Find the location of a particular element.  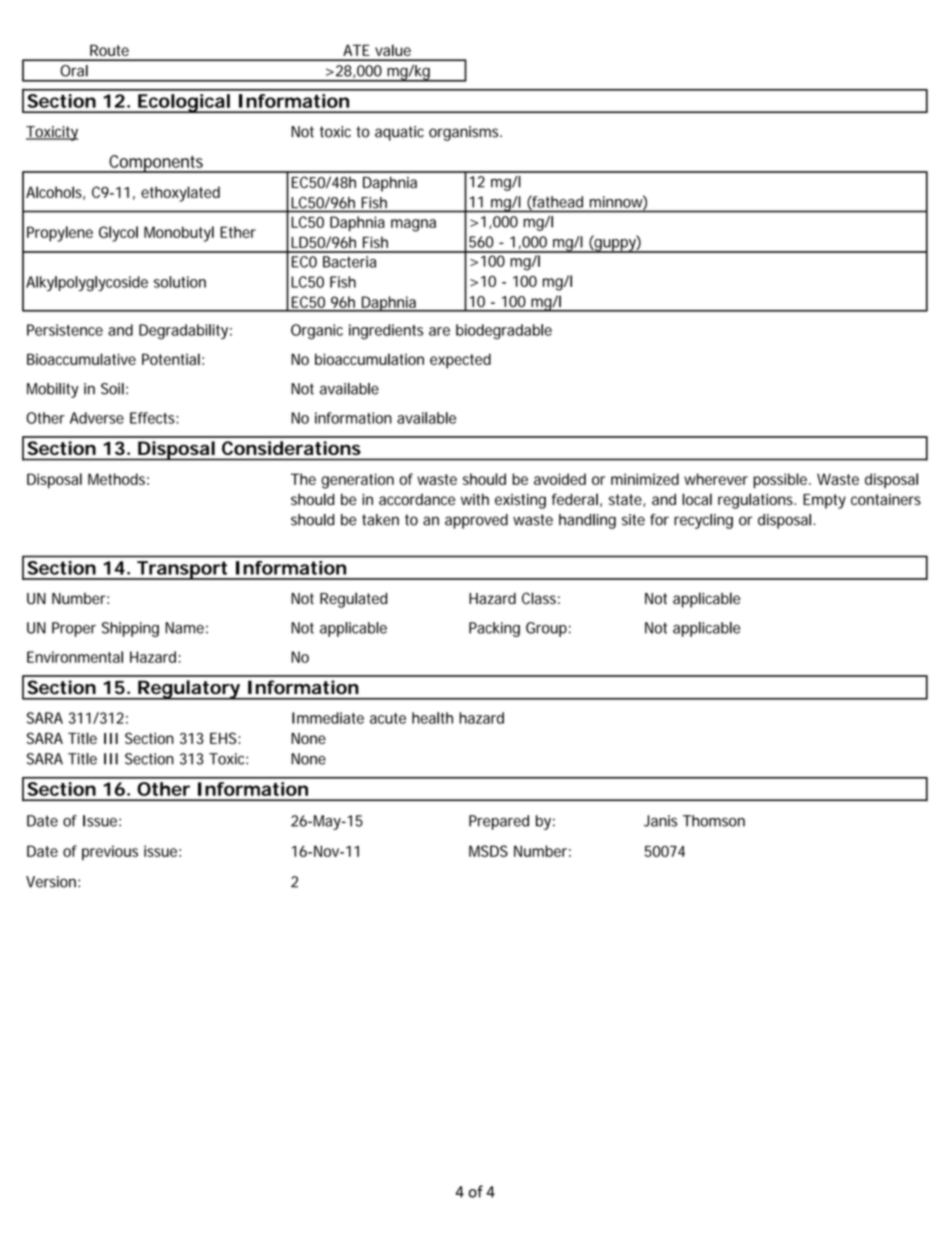

with is located at coordinates (475, 499).
